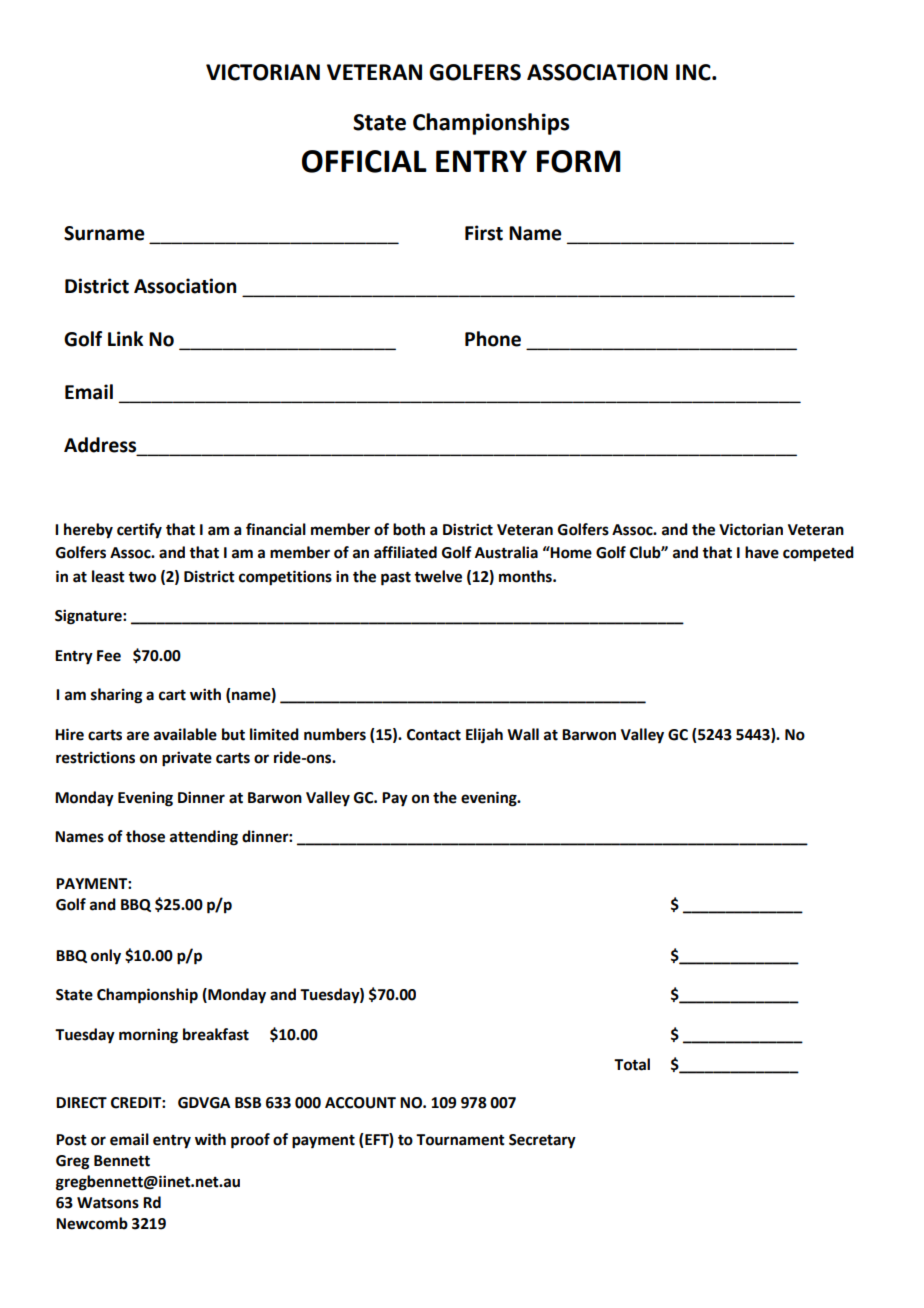  Describe the element at coordinates (438, 576) in the screenshot. I see `twelve` at that location.
